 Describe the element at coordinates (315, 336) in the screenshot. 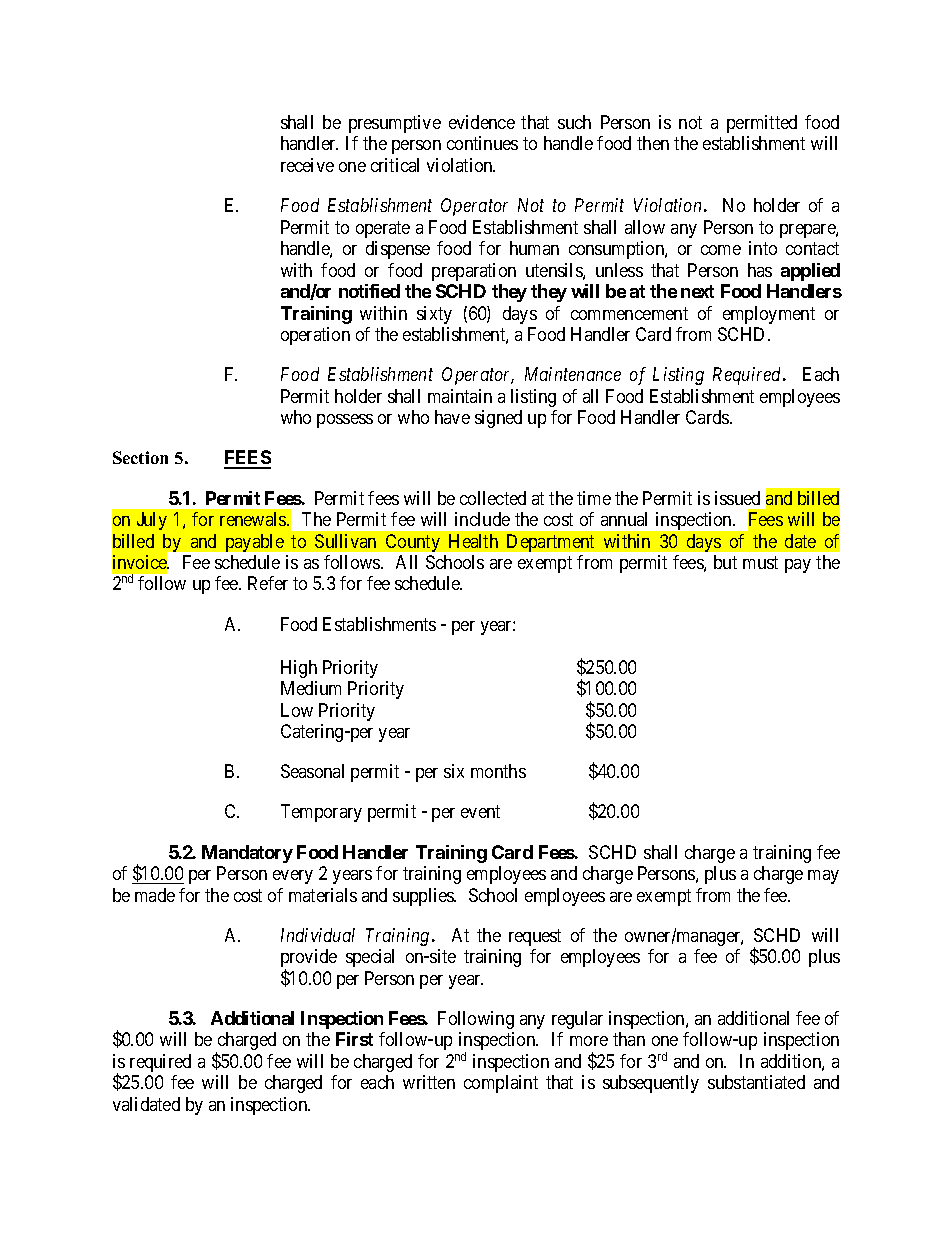

I see `operation` at that location.
